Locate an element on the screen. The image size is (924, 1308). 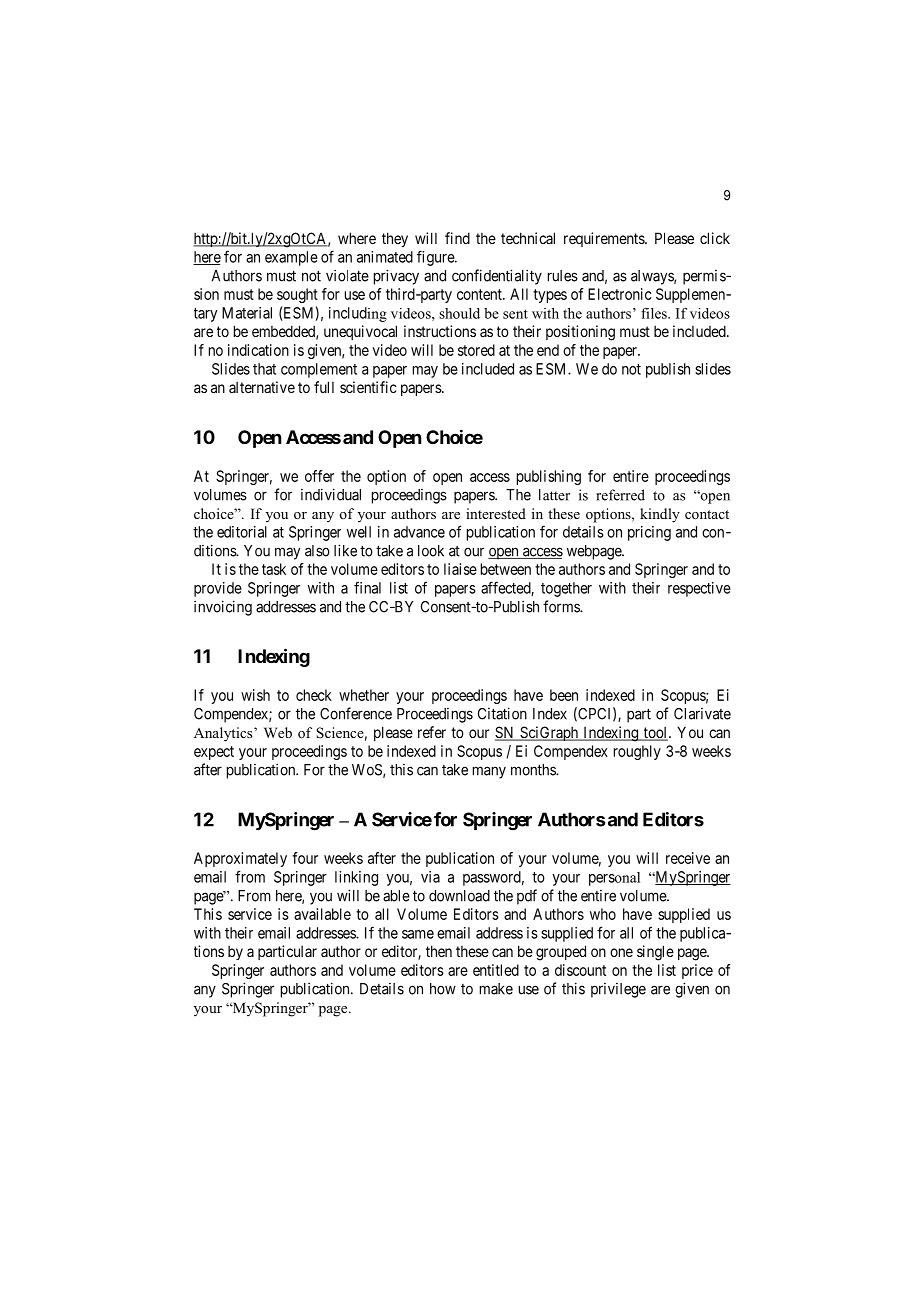
single is located at coordinates (655, 953).
